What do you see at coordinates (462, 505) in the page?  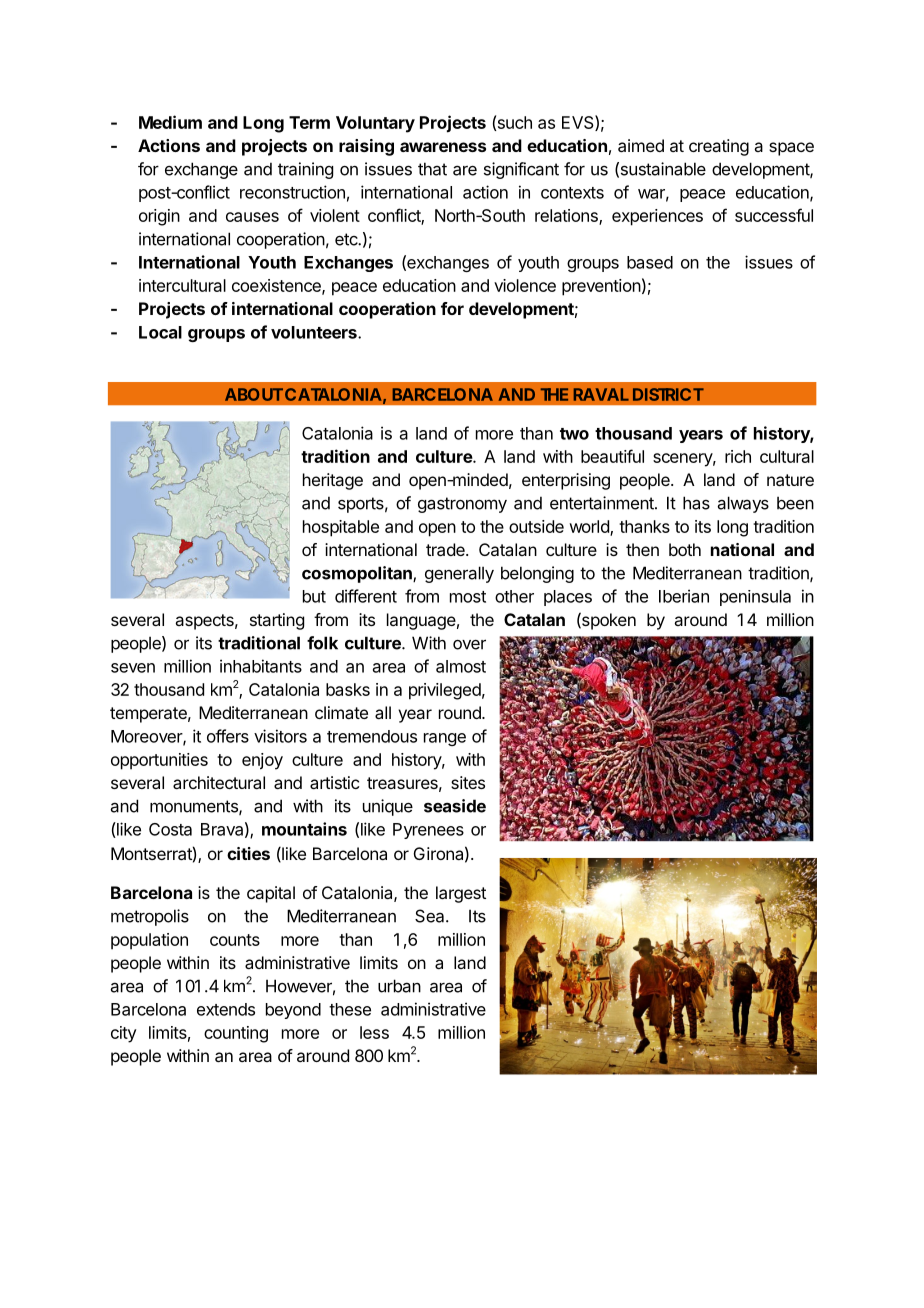 I see `gastronomy` at bounding box center [462, 505].
